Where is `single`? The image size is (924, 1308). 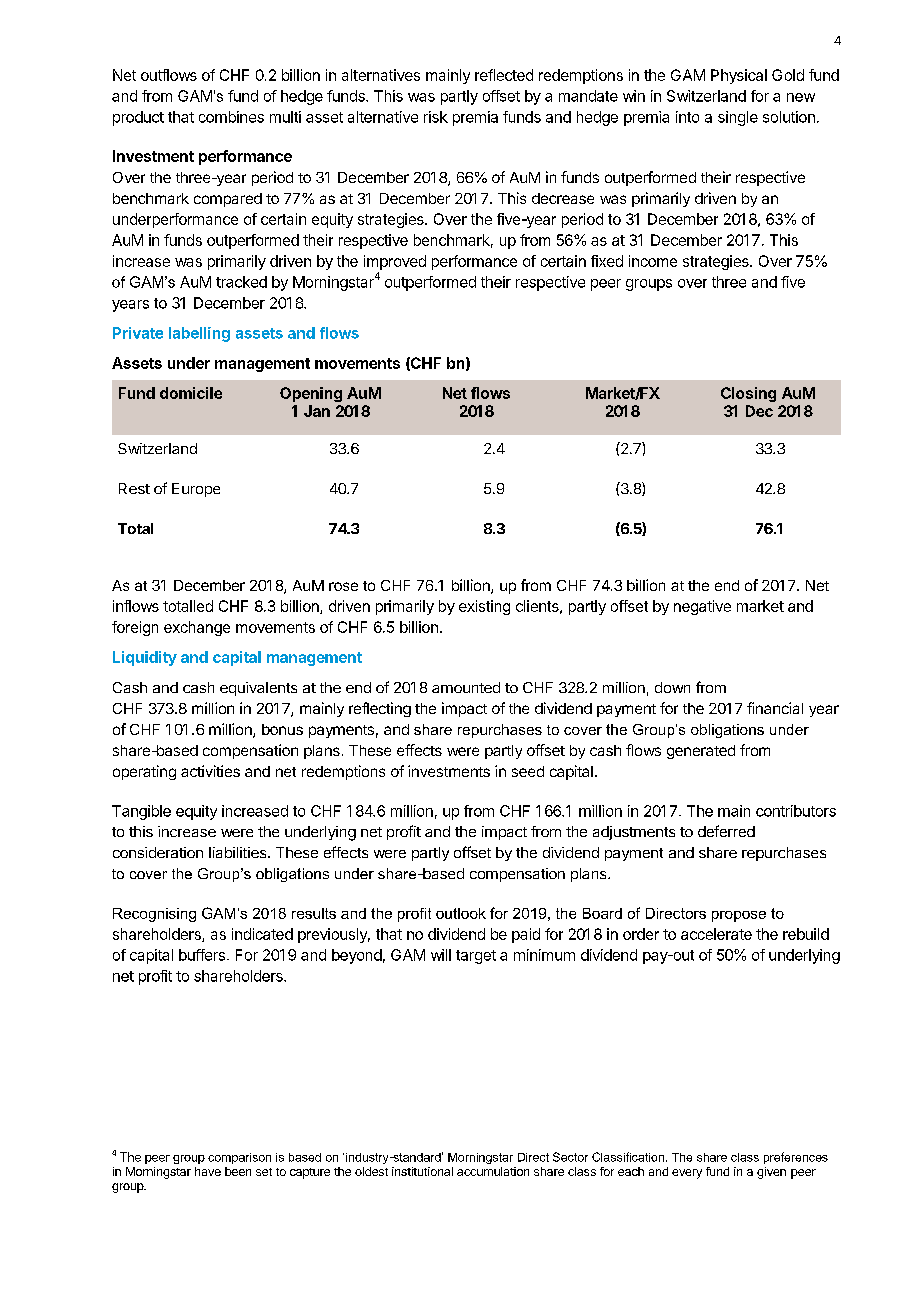 single is located at coordinates (738, 118).
